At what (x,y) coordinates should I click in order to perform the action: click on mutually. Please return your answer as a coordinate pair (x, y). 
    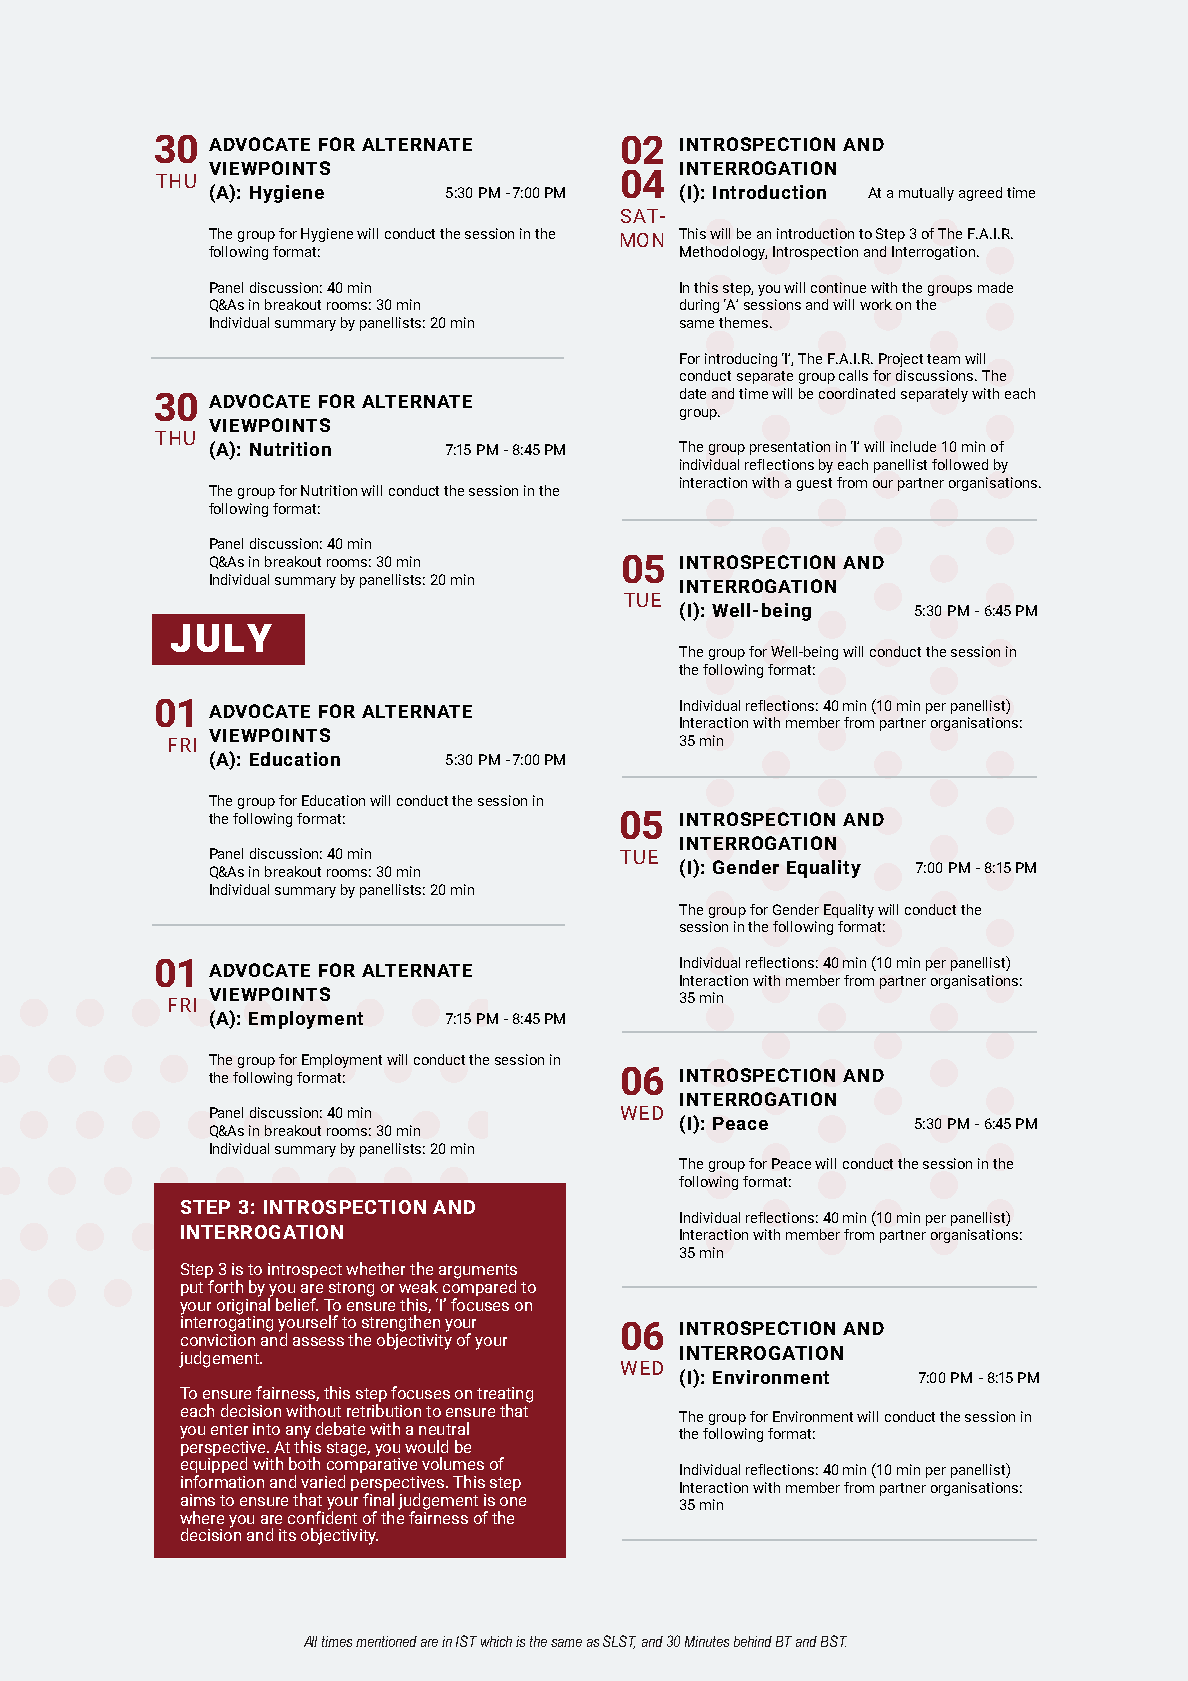
    Looking at the image, I should click on (926, 194).
